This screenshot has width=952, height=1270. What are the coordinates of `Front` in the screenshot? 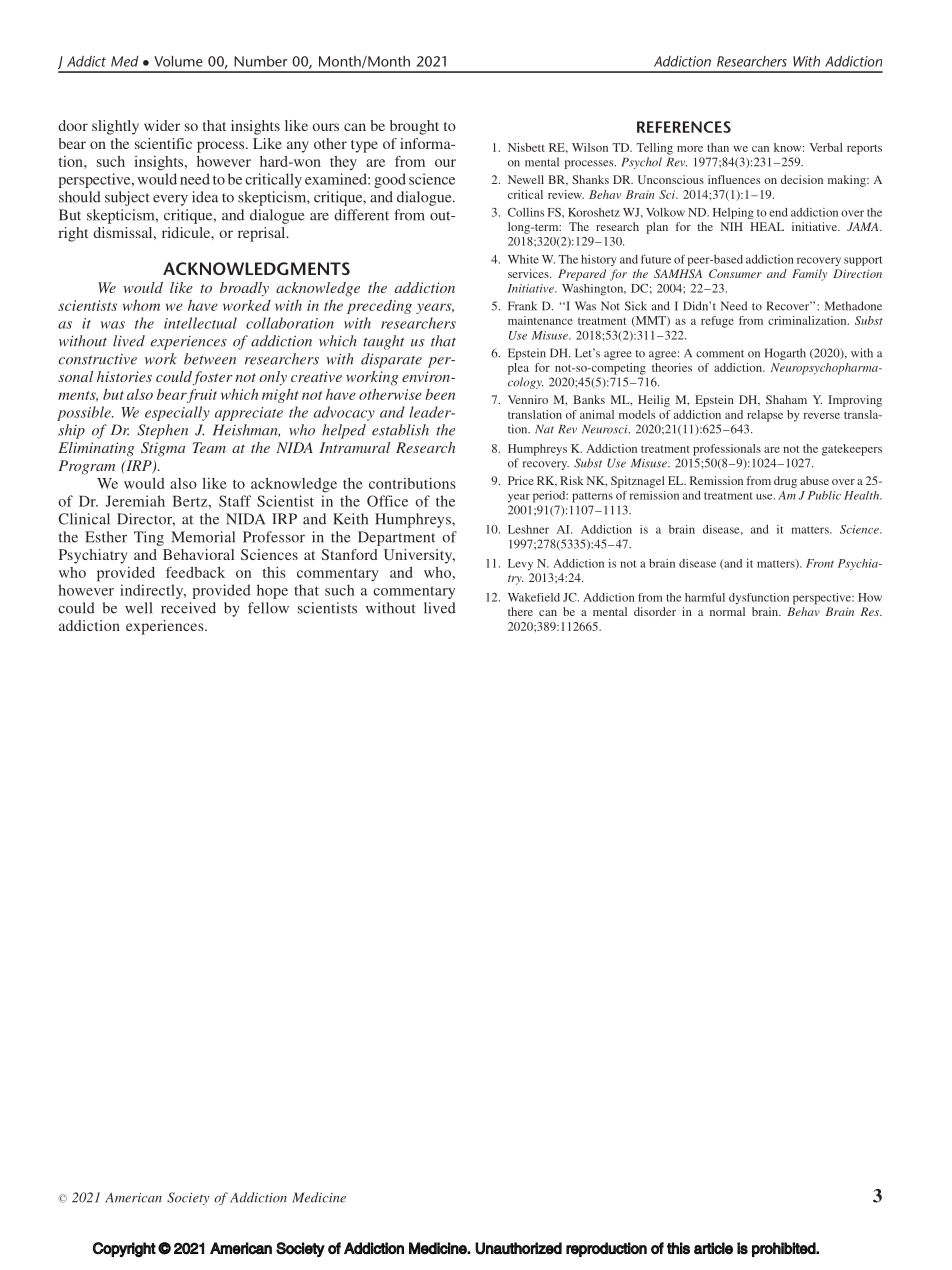 It's located at (820, 563).
